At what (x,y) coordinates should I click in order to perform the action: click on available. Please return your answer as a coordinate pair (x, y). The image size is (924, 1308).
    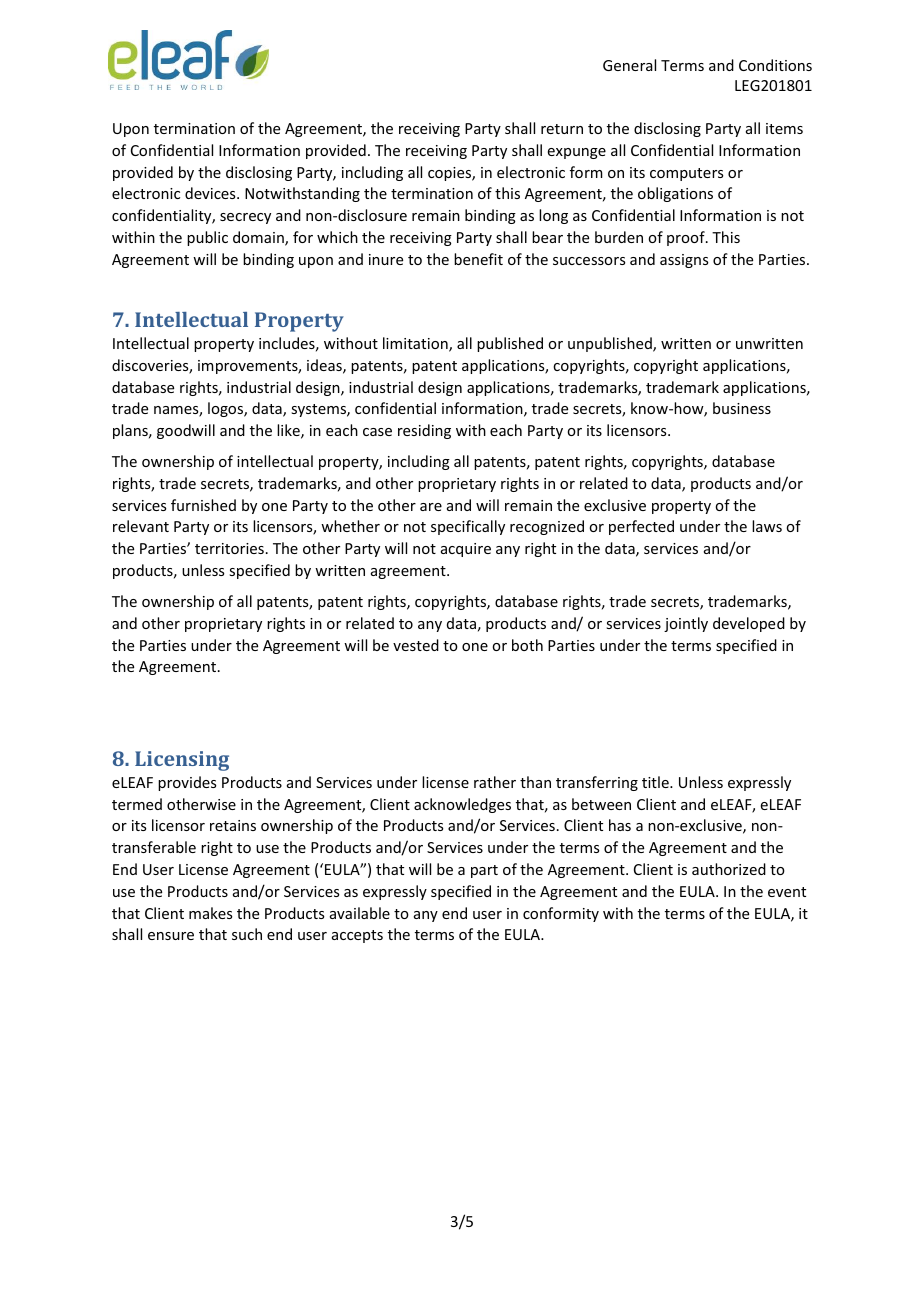
    Looking at the image, I should click on (360, 913).
